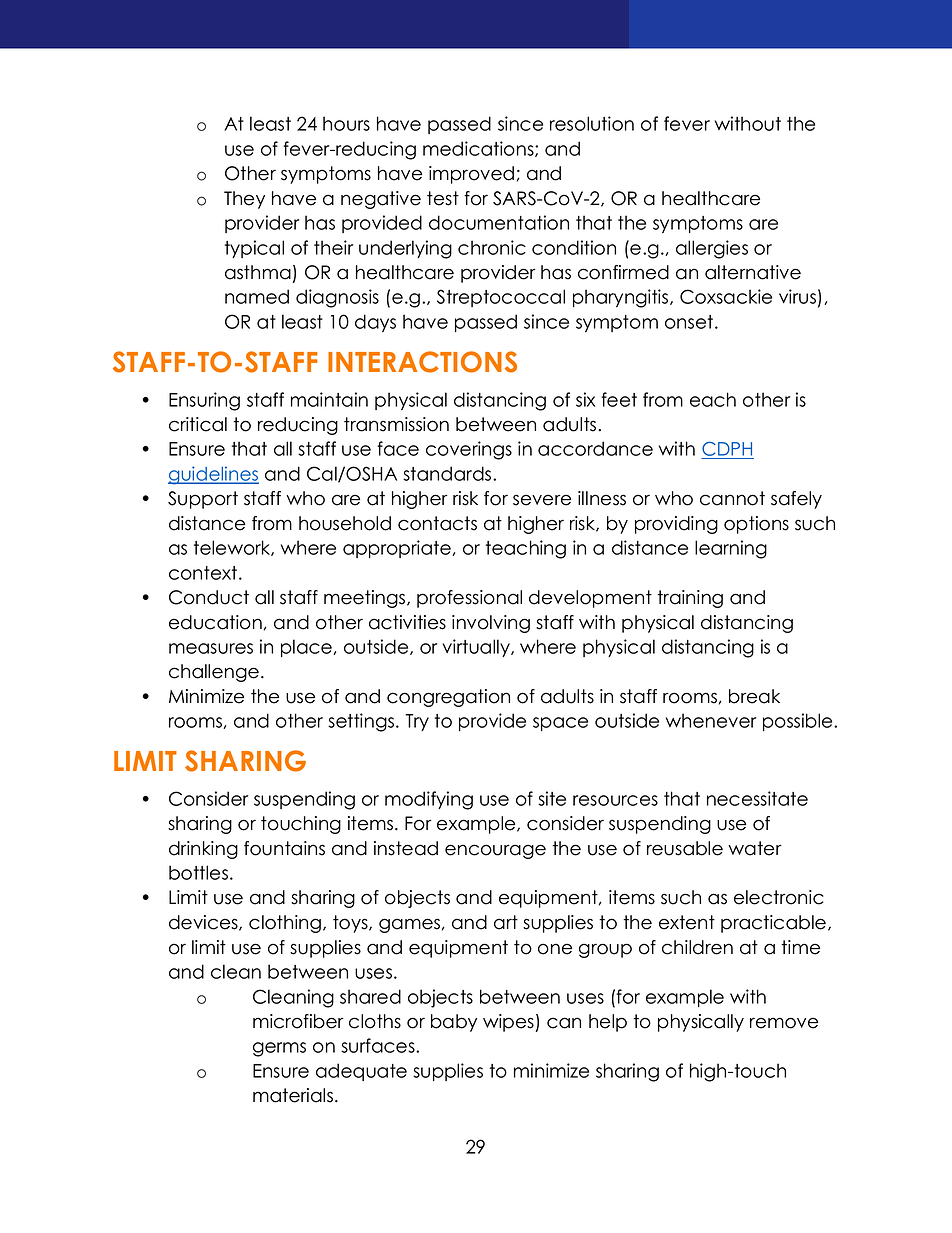 This screenshot has width=952, height=1233. I want to click on wipes, so click(508, 1023).
